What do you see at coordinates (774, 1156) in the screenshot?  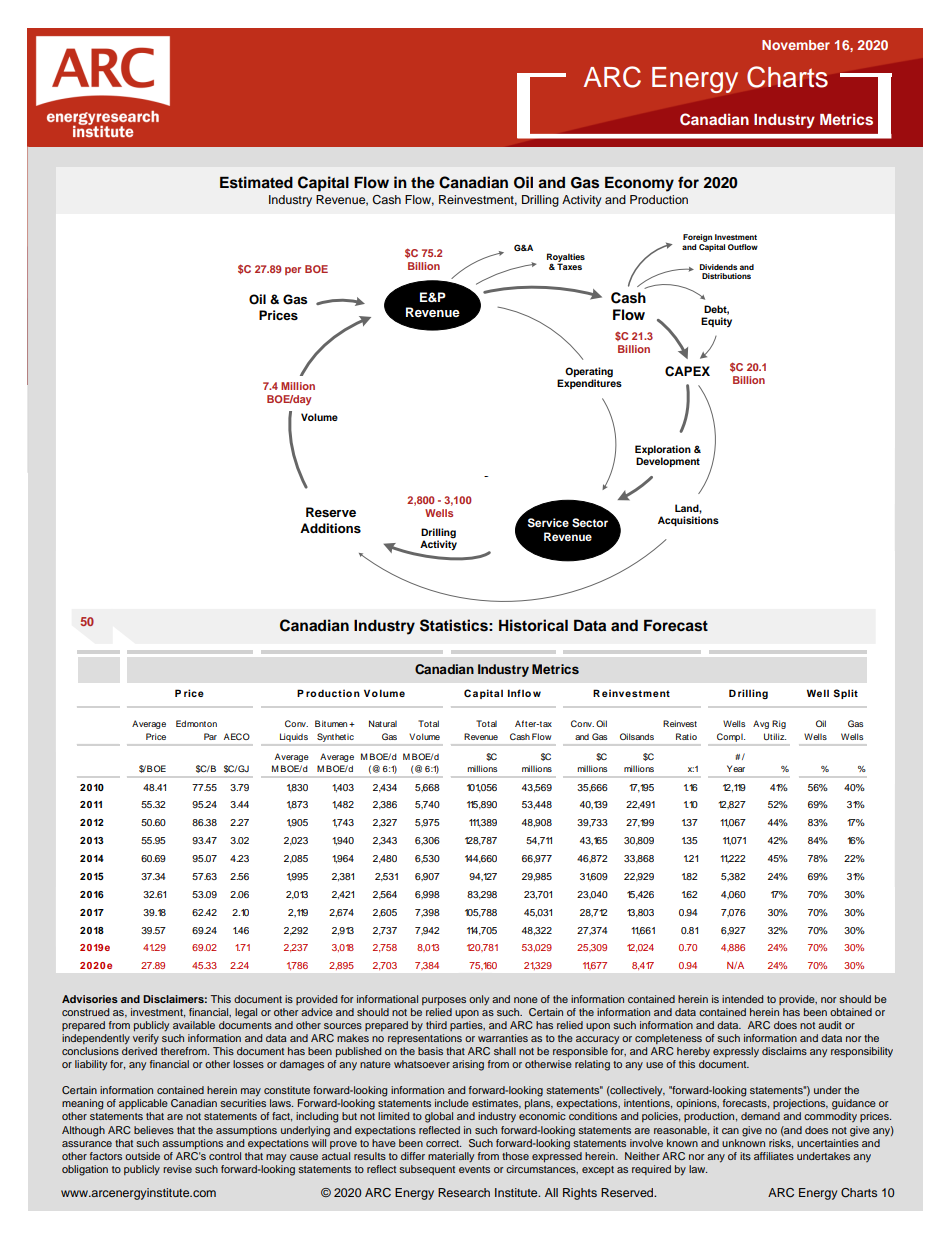 I see `affiliates` at bounding box center [774, 1156].
